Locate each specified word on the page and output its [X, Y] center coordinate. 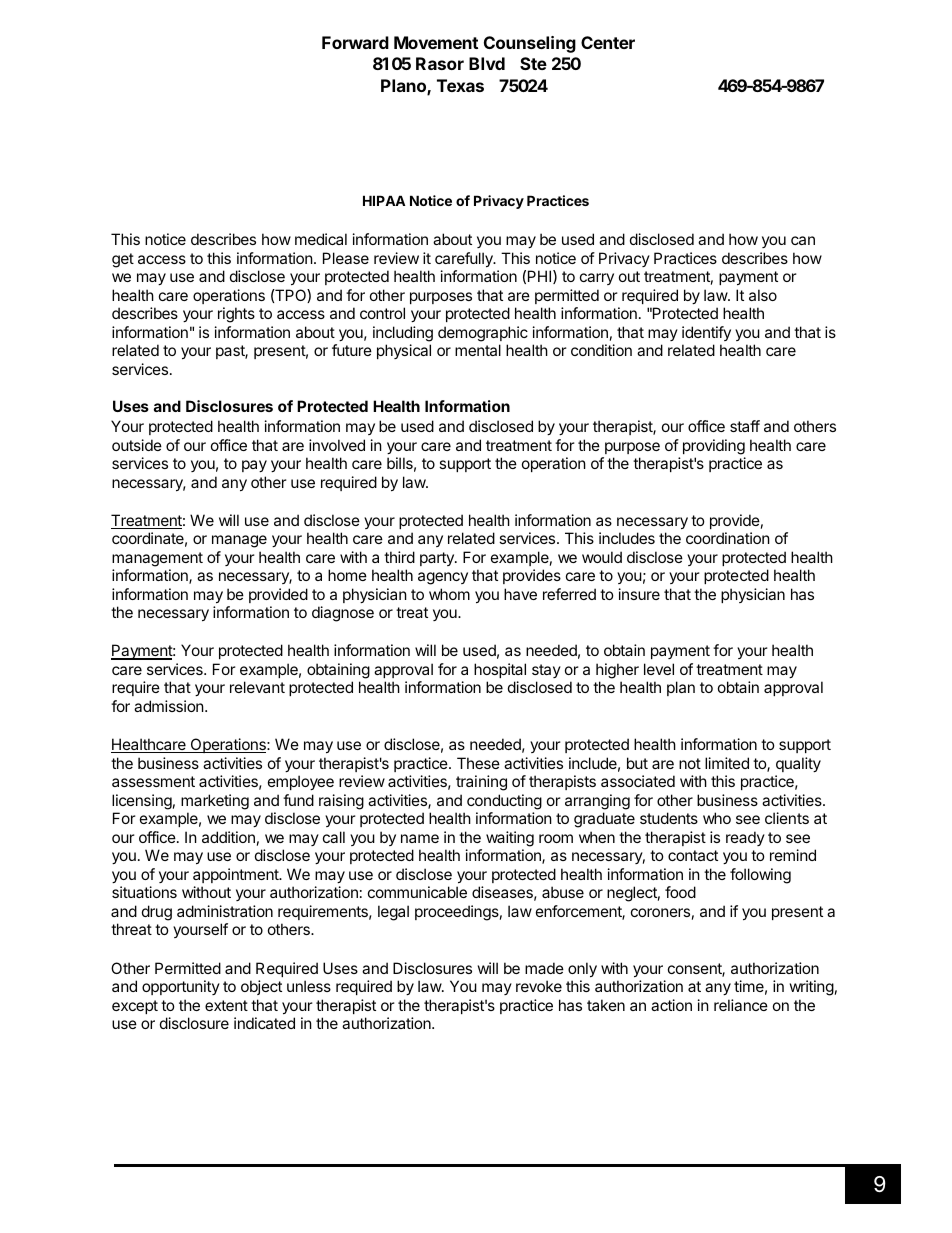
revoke [539, 986]
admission [170, 706]
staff [745, 426]
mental [478, 350]
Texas [460, 85]
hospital [500, 670]
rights [236, 315]
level [659, 669]
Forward [355, 42]
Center [608, 42]
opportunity [181, 987]
